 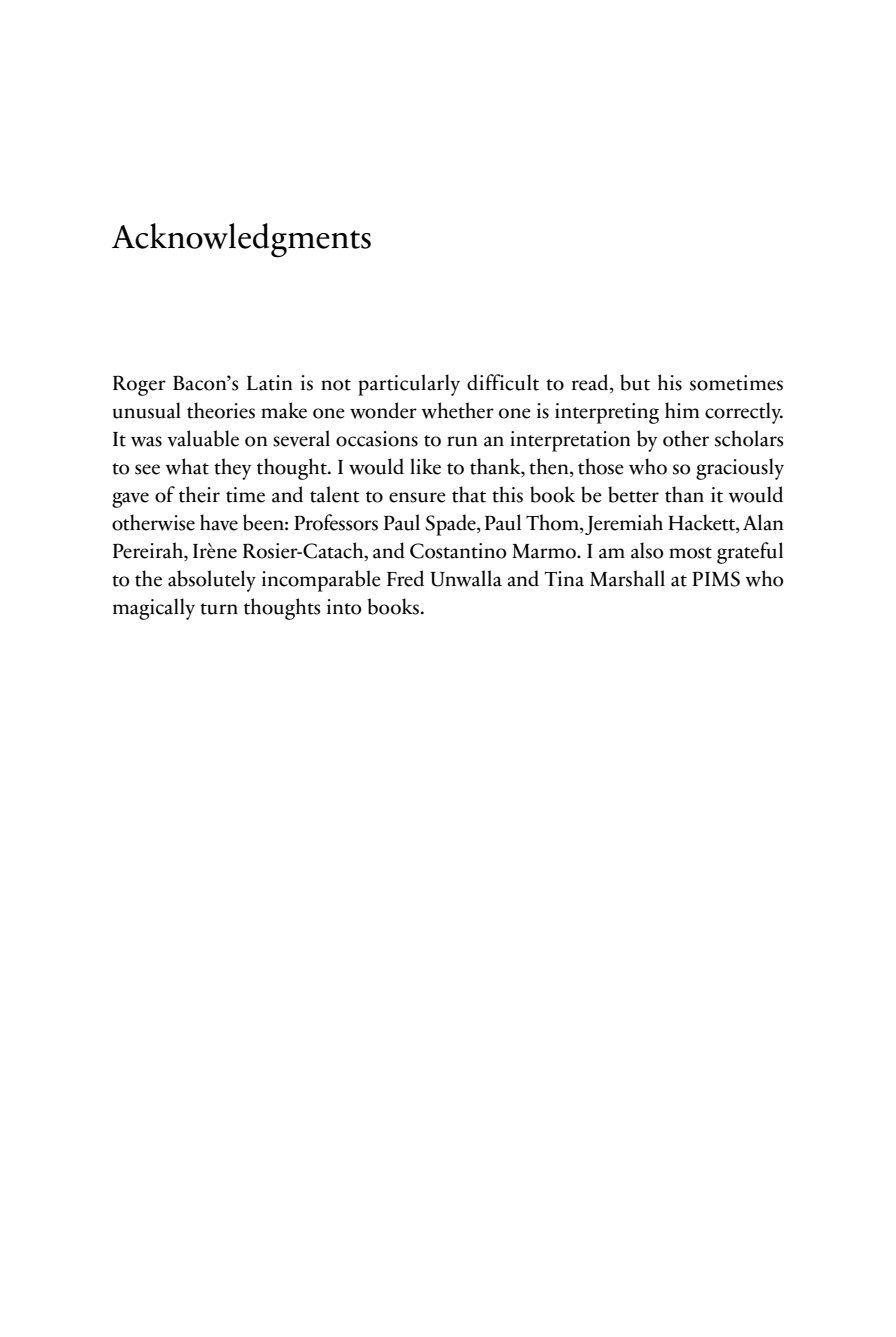 What do you see at coordinates (270, 383) in the screenshot?
I see `Latin` at bounding box center [270, 383].
